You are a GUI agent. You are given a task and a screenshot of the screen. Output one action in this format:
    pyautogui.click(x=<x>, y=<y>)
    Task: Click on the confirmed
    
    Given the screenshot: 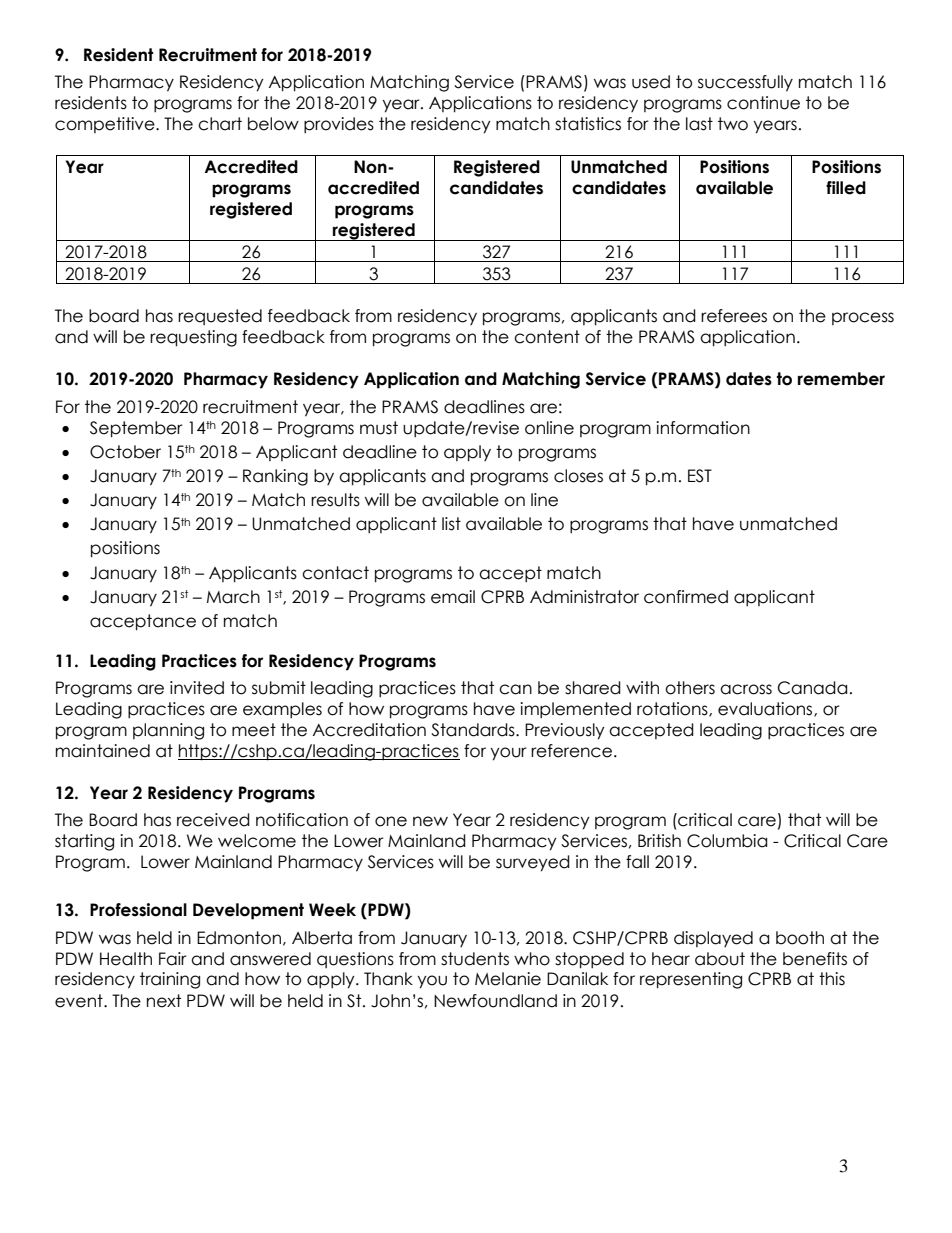 What is the action you would take?
    pyautogui.click(x=686, y=597)
